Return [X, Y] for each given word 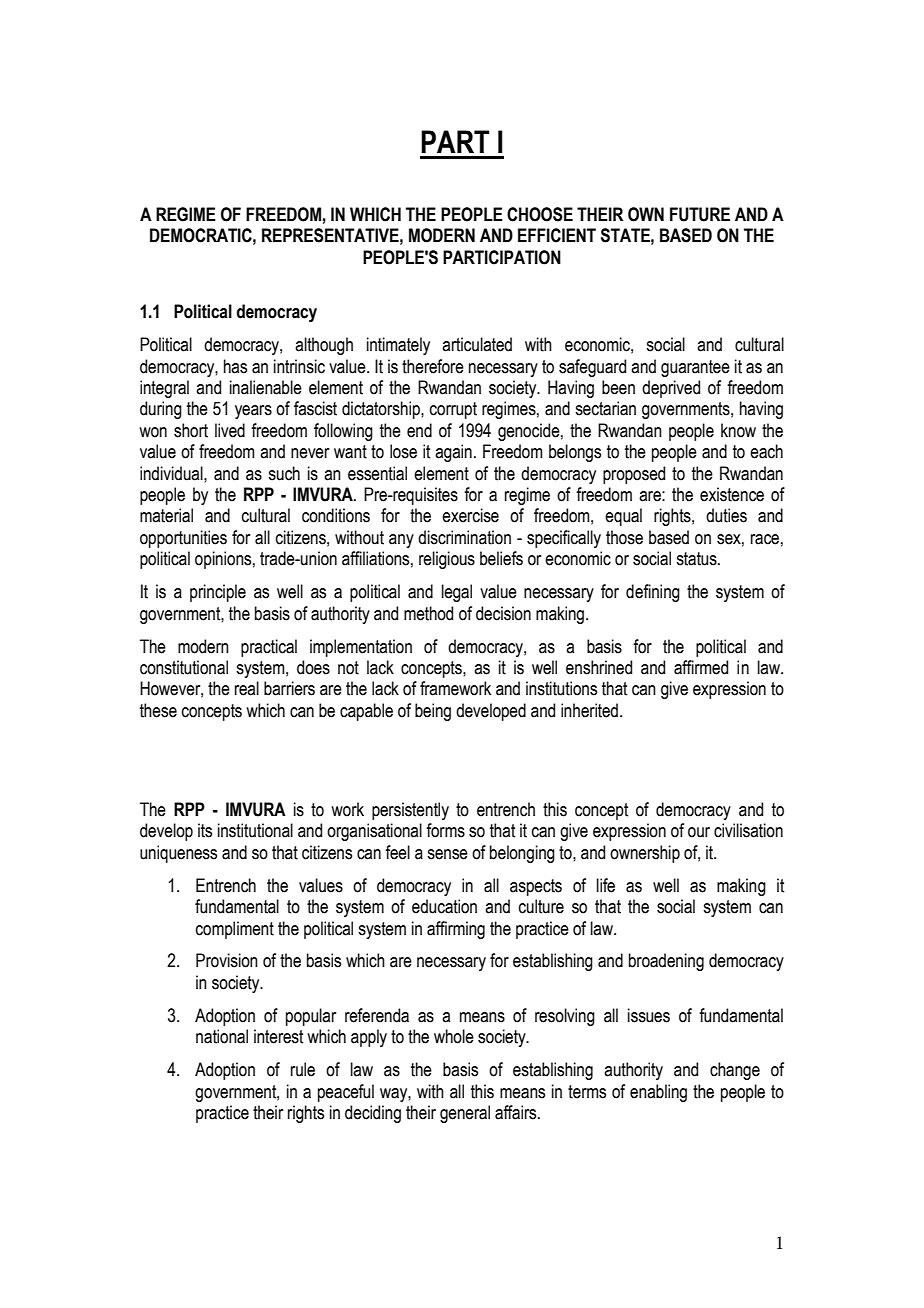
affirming [456, 930]
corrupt [453, 410]
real [247, 688]
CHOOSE [540, 214]
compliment [235, 930]
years [253, 412]
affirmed [701, 667]
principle [218, 593]
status [697, 559]
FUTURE [700, 214]
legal [457, 593]
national [222, 1036]
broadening [666, 962]
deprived [671, 389]
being [433, 712]
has [235, 366]
